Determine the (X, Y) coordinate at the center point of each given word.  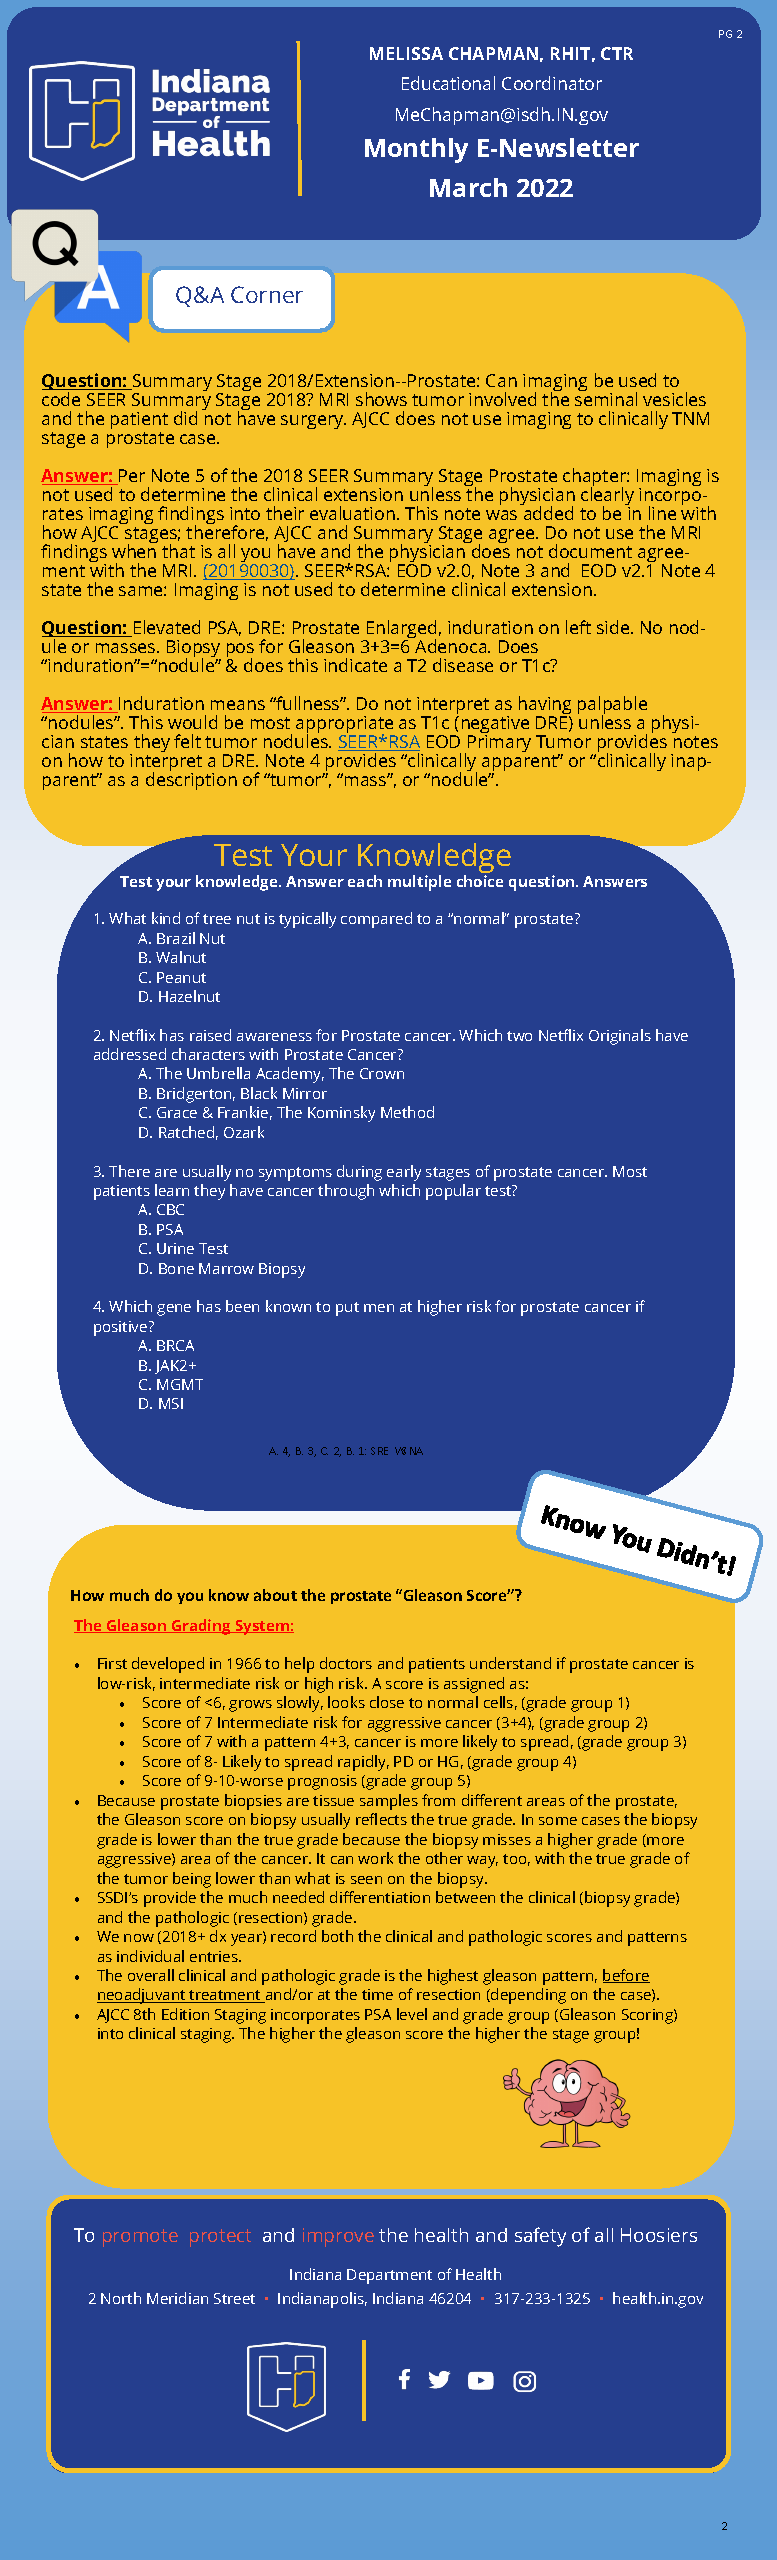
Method (407, 1112)
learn (172, 1190)
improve (338, 2237)
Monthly (416, 150)
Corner (267, 294)
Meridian (177, 2298)
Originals (620, 1037)
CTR (617, 53)
